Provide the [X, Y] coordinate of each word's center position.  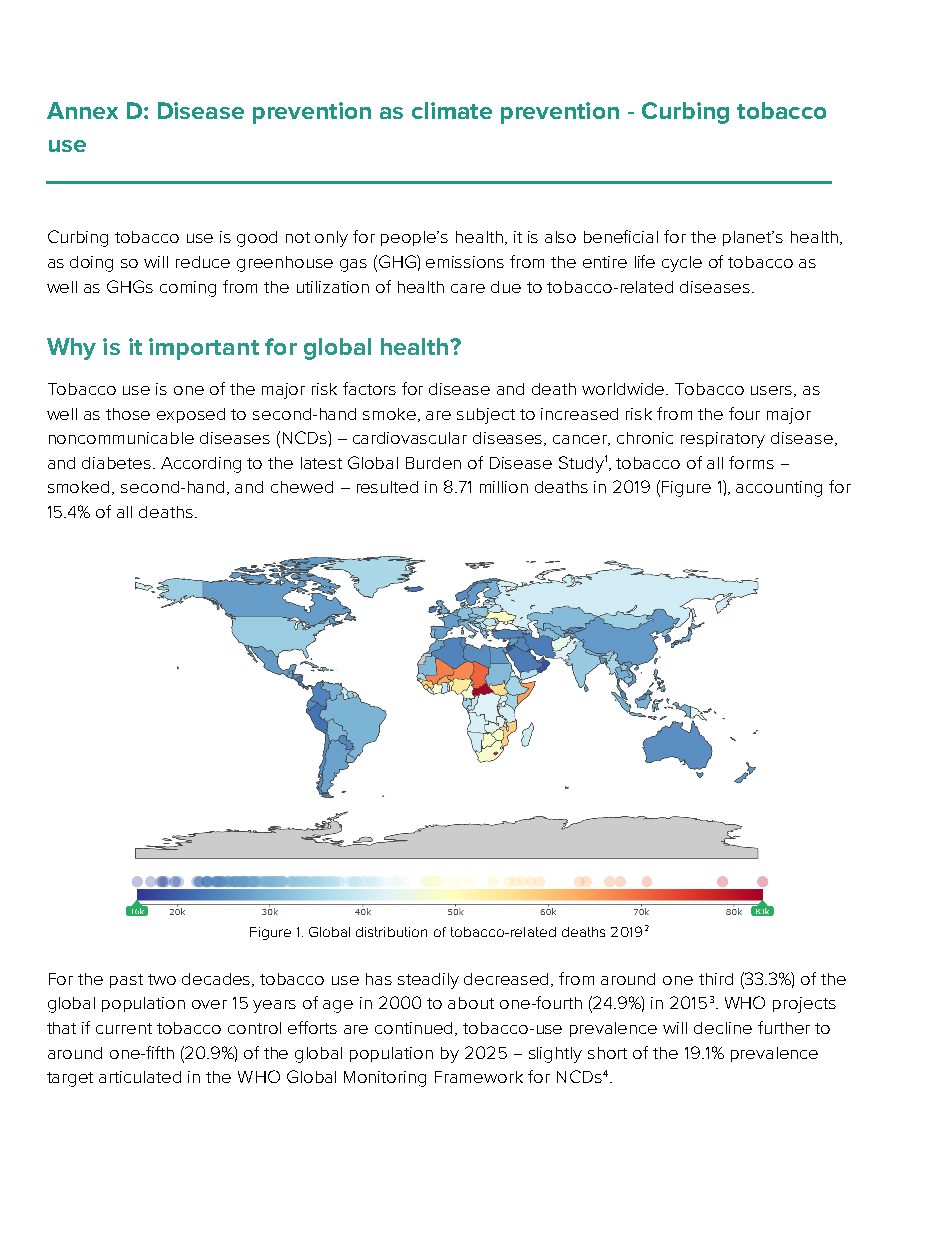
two [162, 979]
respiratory [723, 440]
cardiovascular [410, 438]
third [716, 979]
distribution [391, 932]
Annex [82, 110]
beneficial [621, 236]
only [331, 239]
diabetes [118, 463]
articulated [140, 1077]
